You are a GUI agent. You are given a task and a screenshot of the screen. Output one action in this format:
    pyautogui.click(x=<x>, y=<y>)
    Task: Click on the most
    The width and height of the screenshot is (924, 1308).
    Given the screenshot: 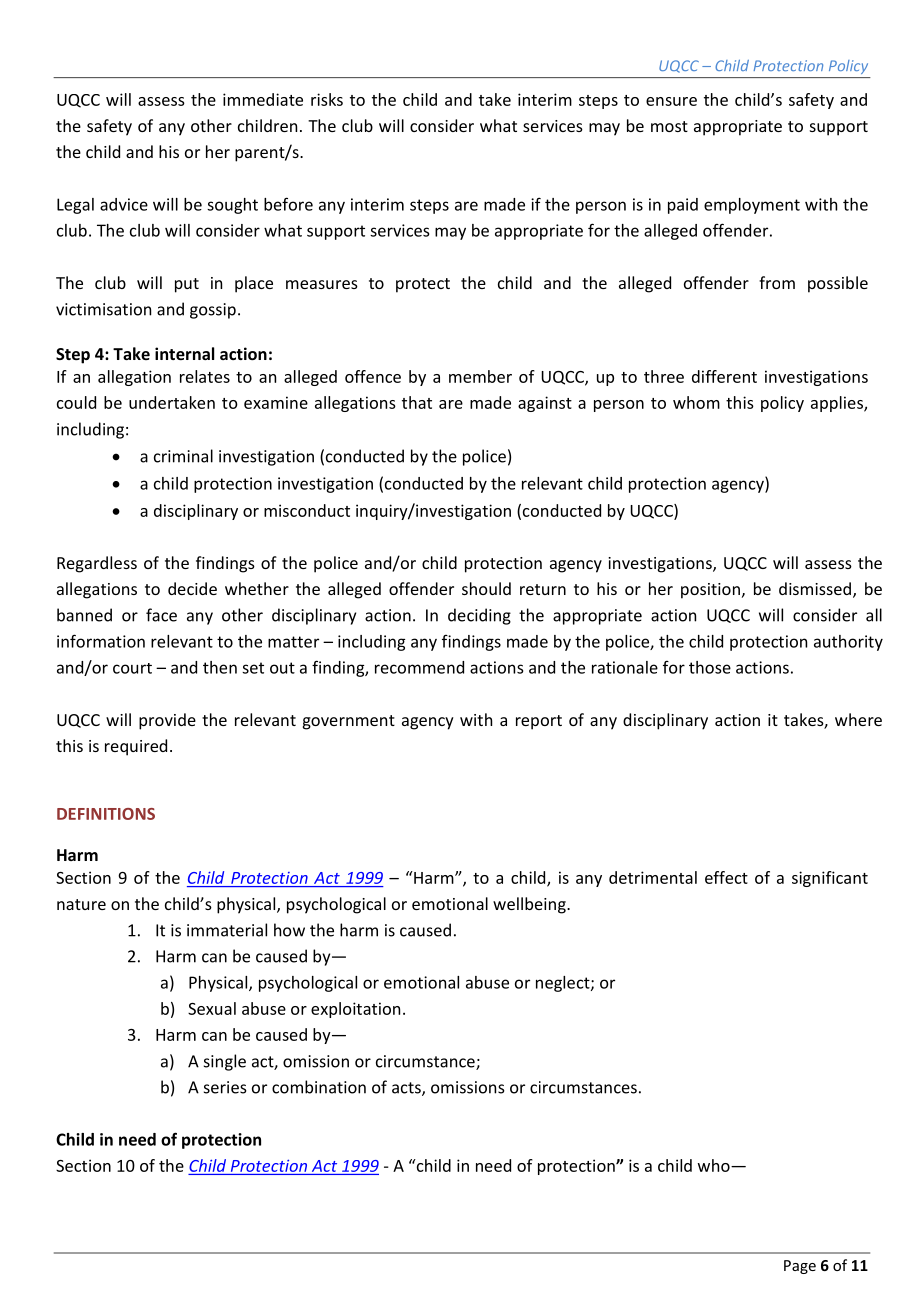 What is the action you would take?
    pyautogui.click(x=669, y=126)
